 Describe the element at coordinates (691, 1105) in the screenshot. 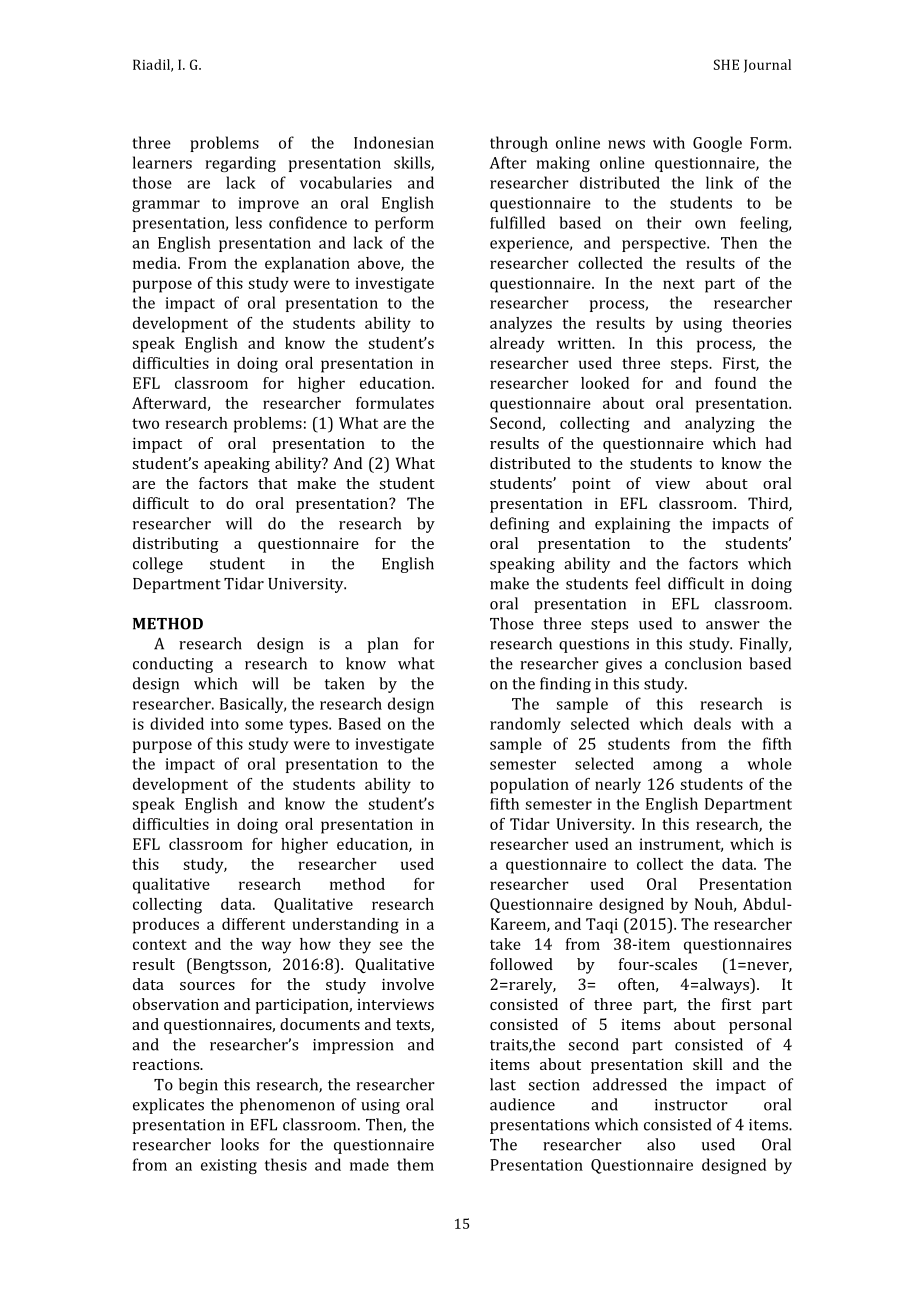

I see `instructor` at that location.
